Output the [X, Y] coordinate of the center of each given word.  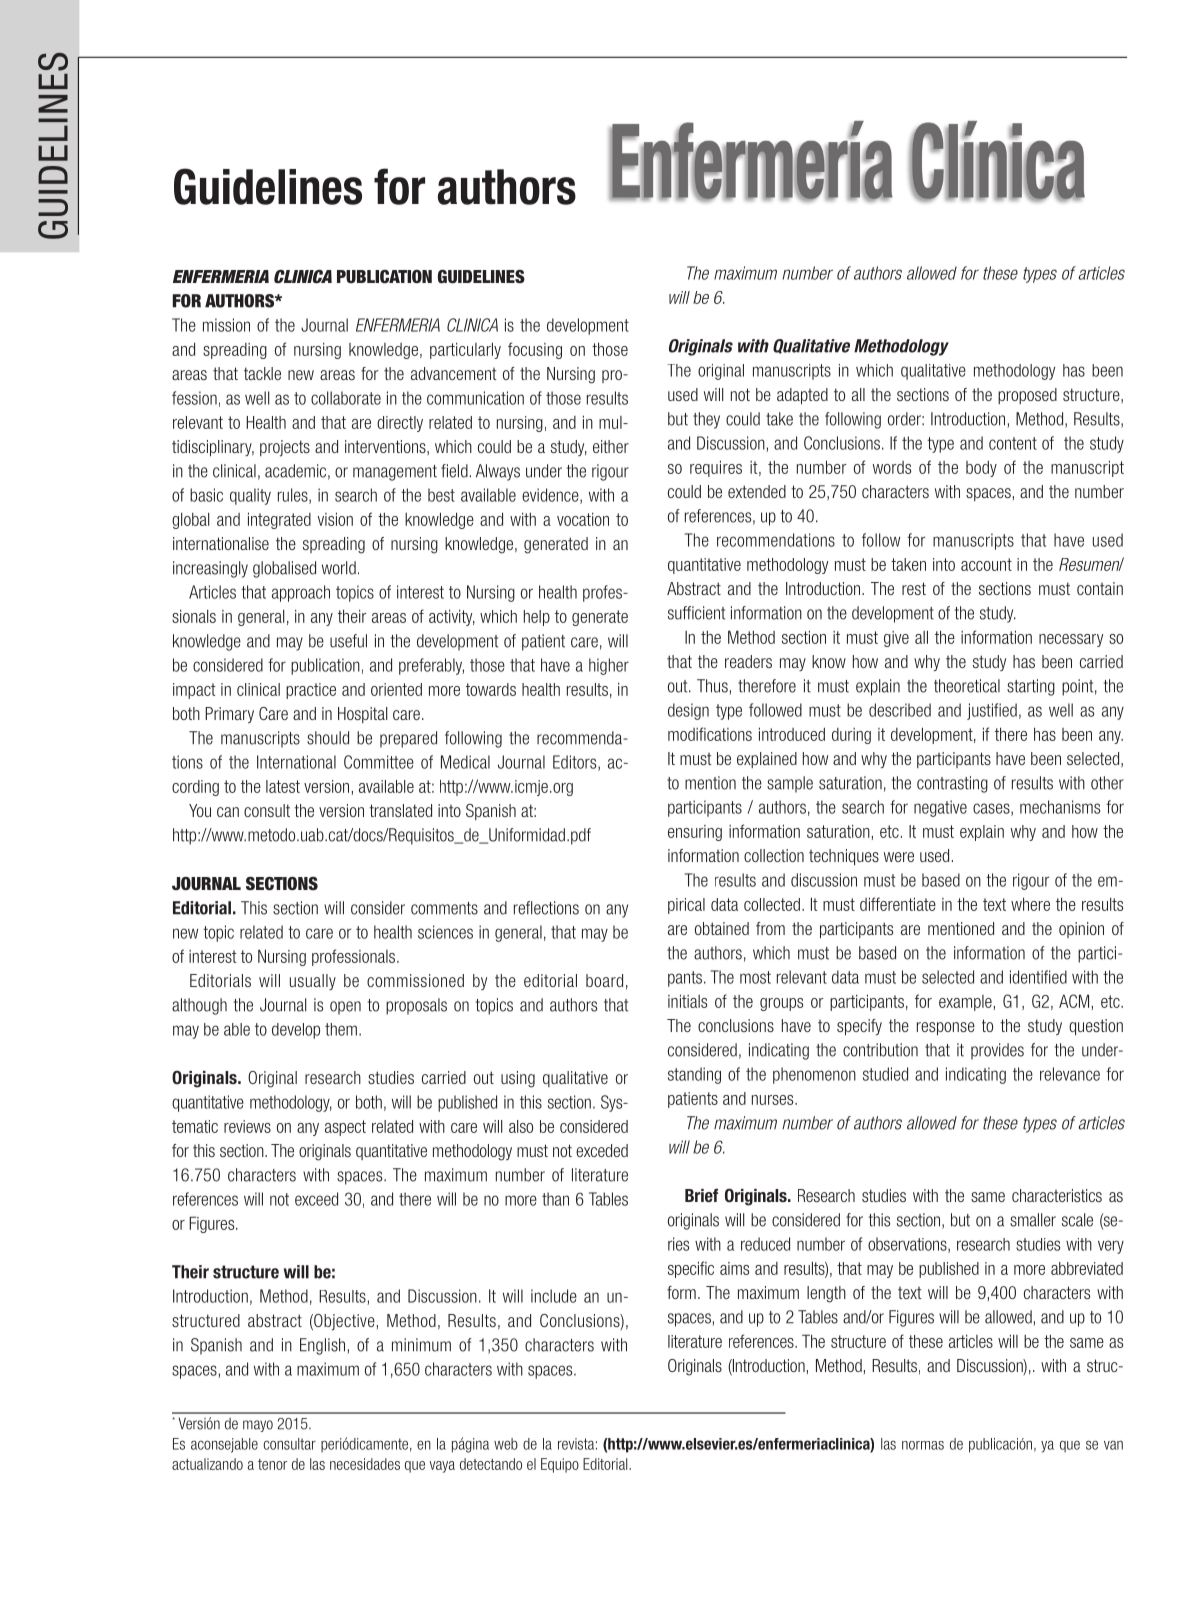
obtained [722, 928]
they [706, 420]
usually [313, 982]
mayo [258, 1426]
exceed [316, 1199]
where [1030, 904]
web [506, 1444]
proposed [1027, 396]
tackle [262, 373]
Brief [701, 1195]
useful [348, 641]
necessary [1071, 640]
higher [609, 666]
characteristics [1057, 1195]
